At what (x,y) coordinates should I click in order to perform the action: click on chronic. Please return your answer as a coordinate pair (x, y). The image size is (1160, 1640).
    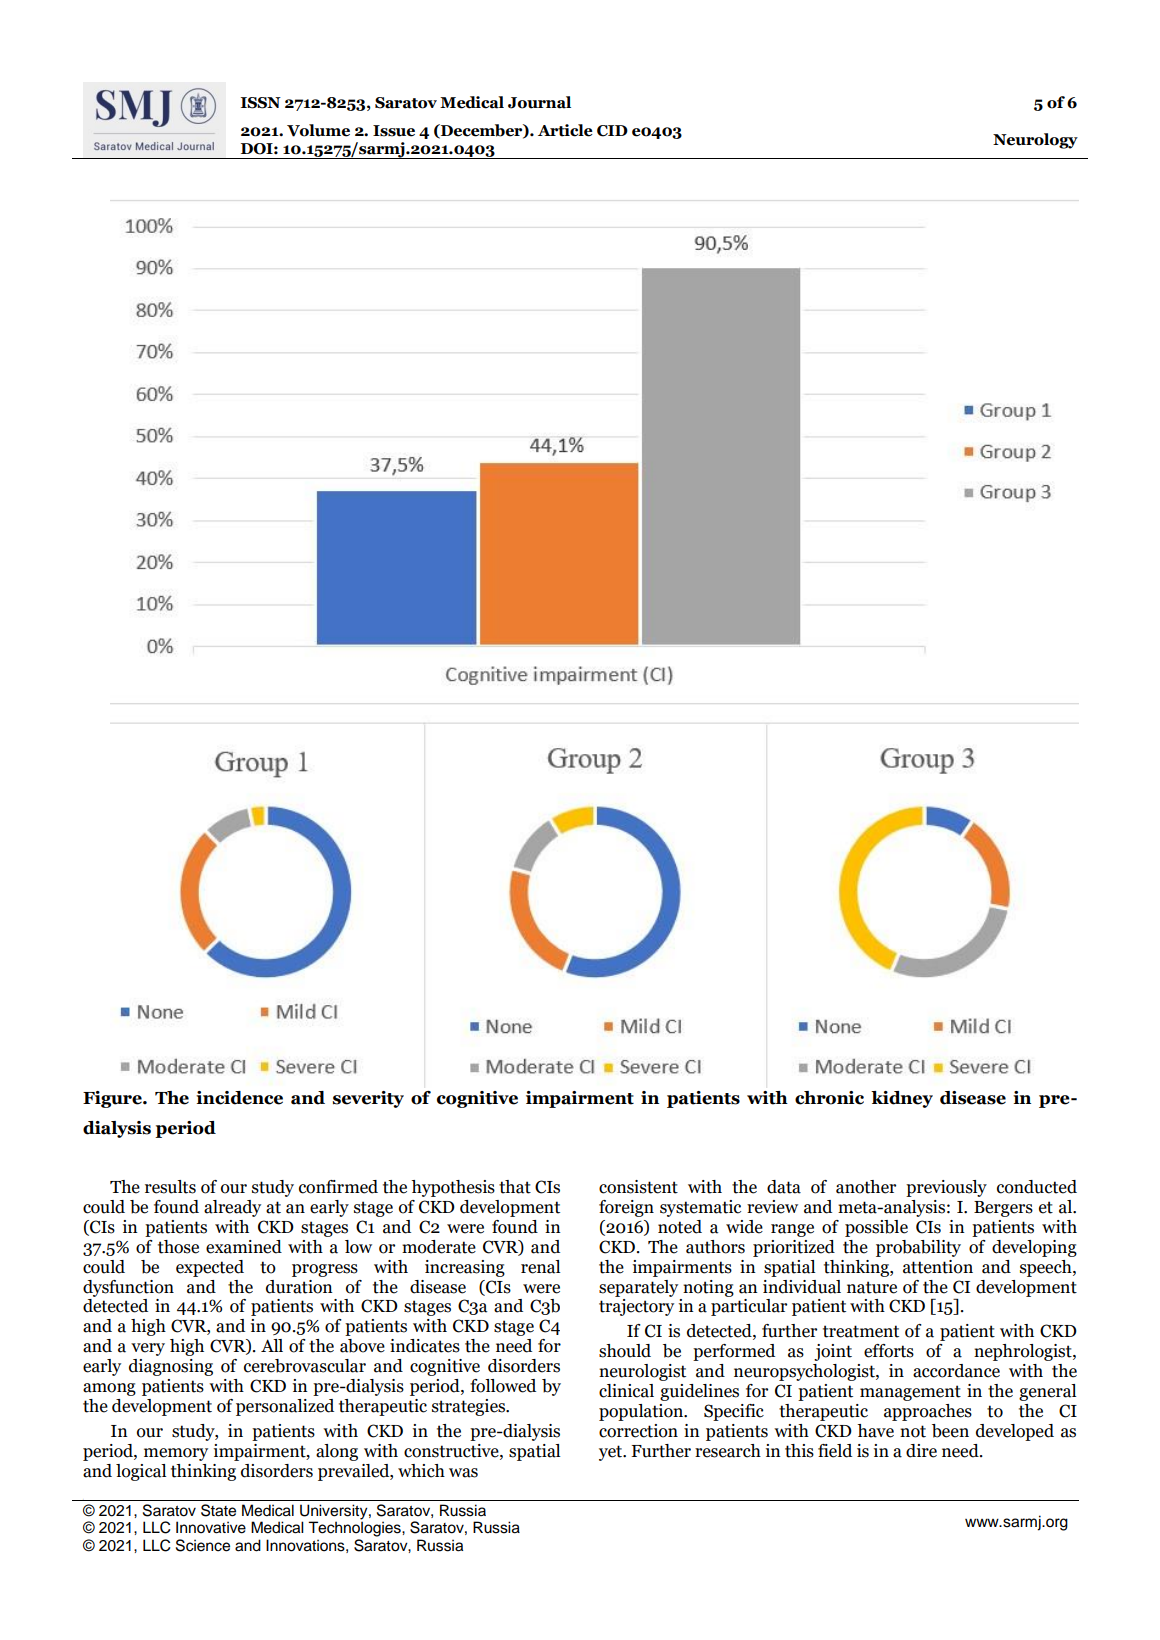
    Looking at the image, I should click on (829, 1098).
